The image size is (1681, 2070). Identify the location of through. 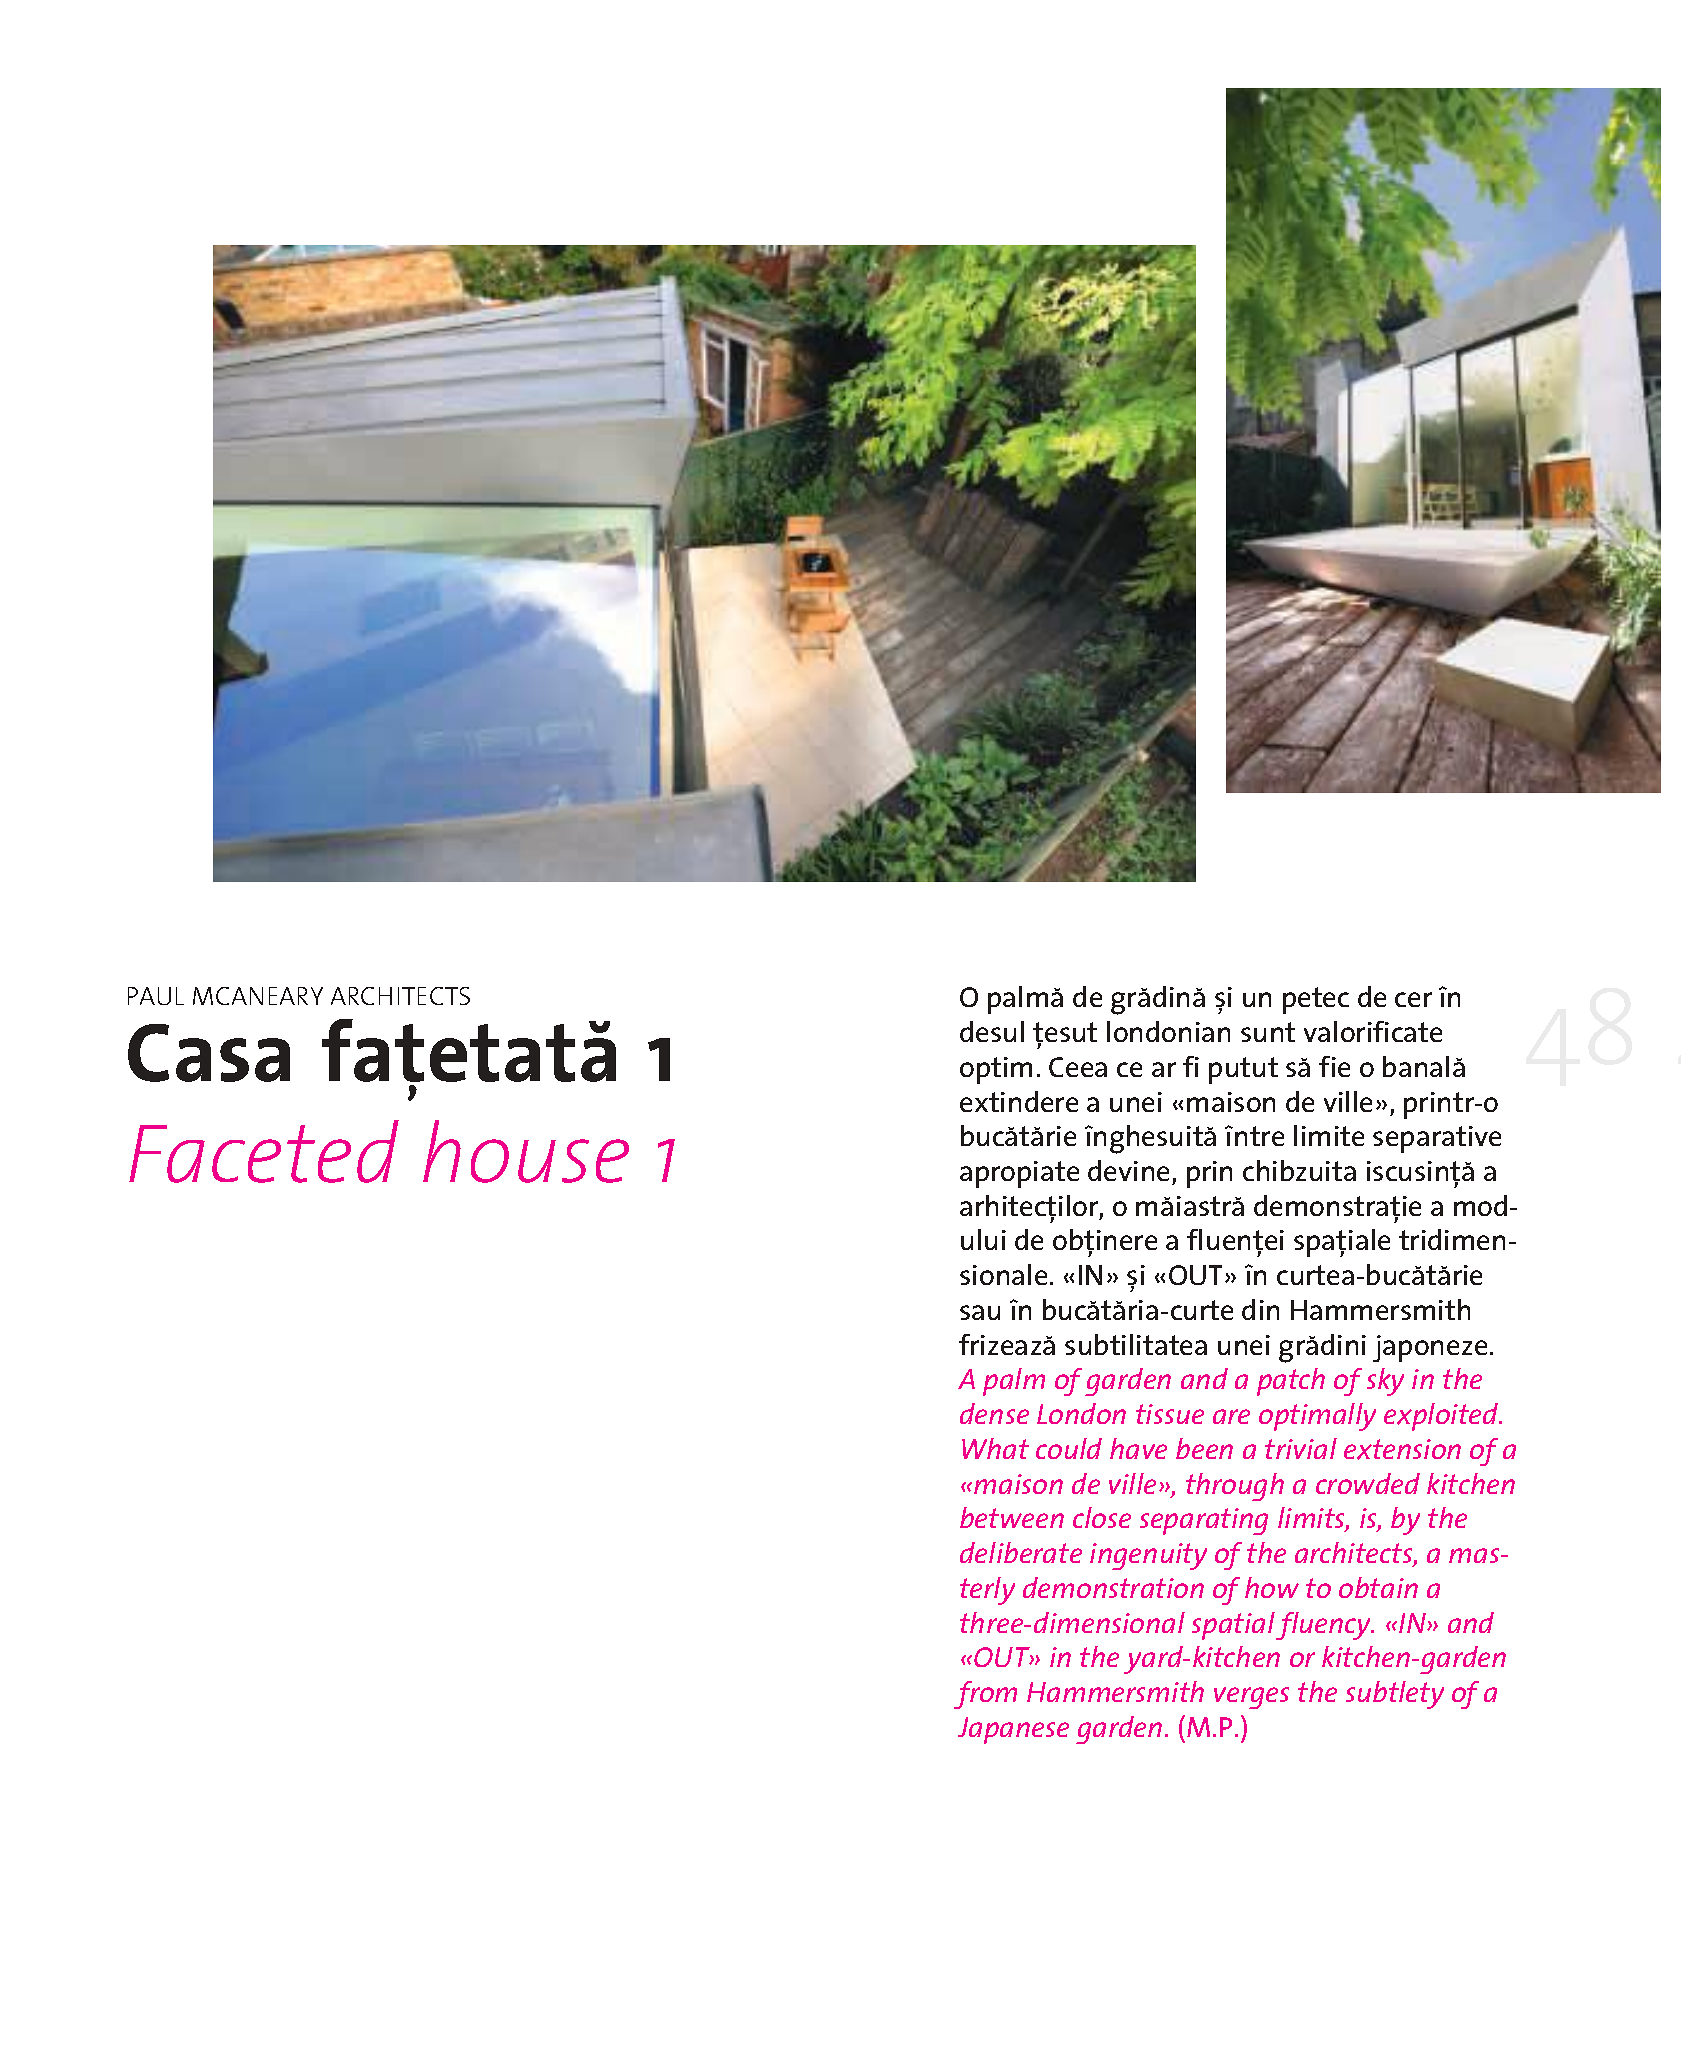
(1235, 1487).
